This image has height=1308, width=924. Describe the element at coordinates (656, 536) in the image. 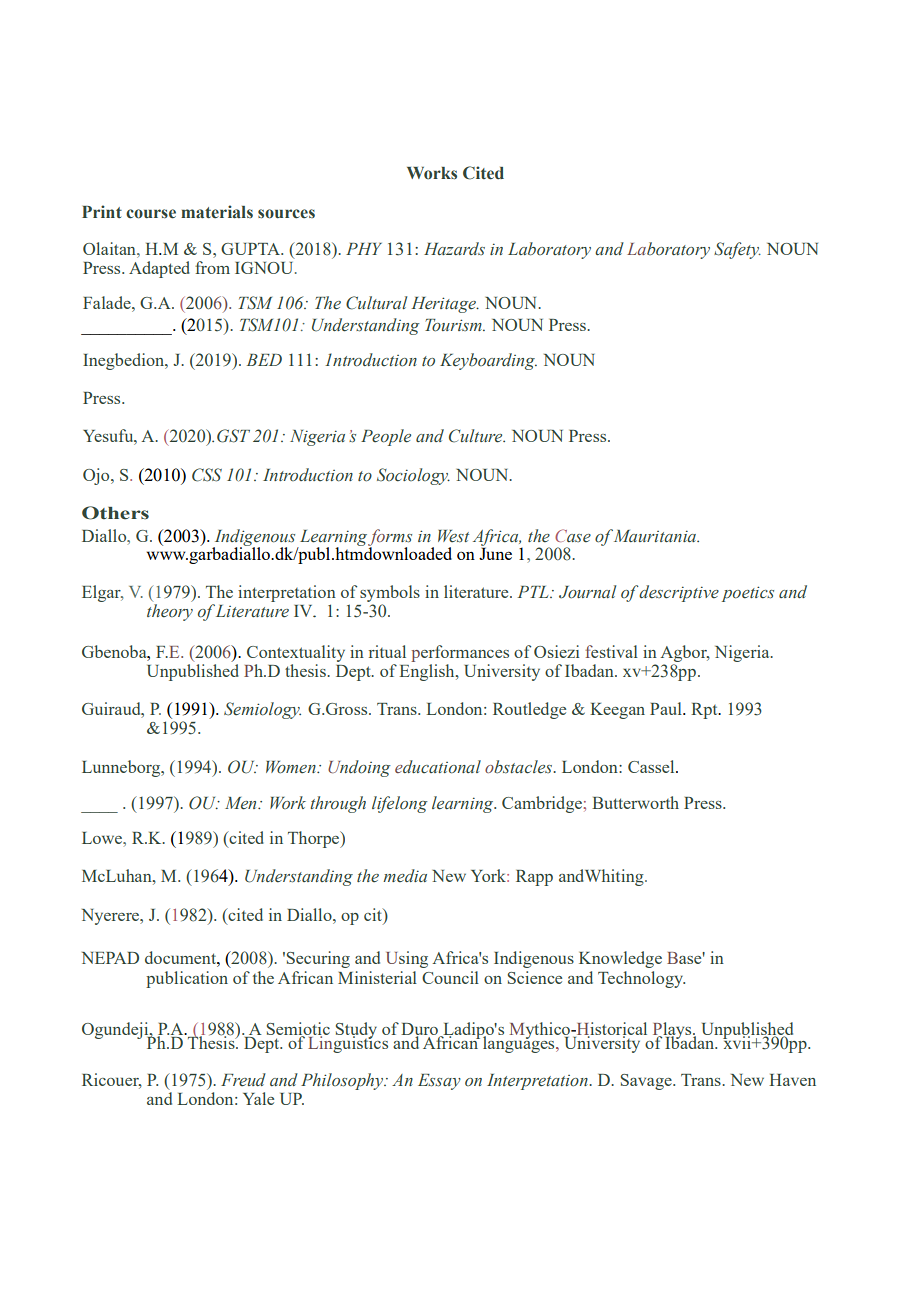

I see `Mauritania` at that location.
